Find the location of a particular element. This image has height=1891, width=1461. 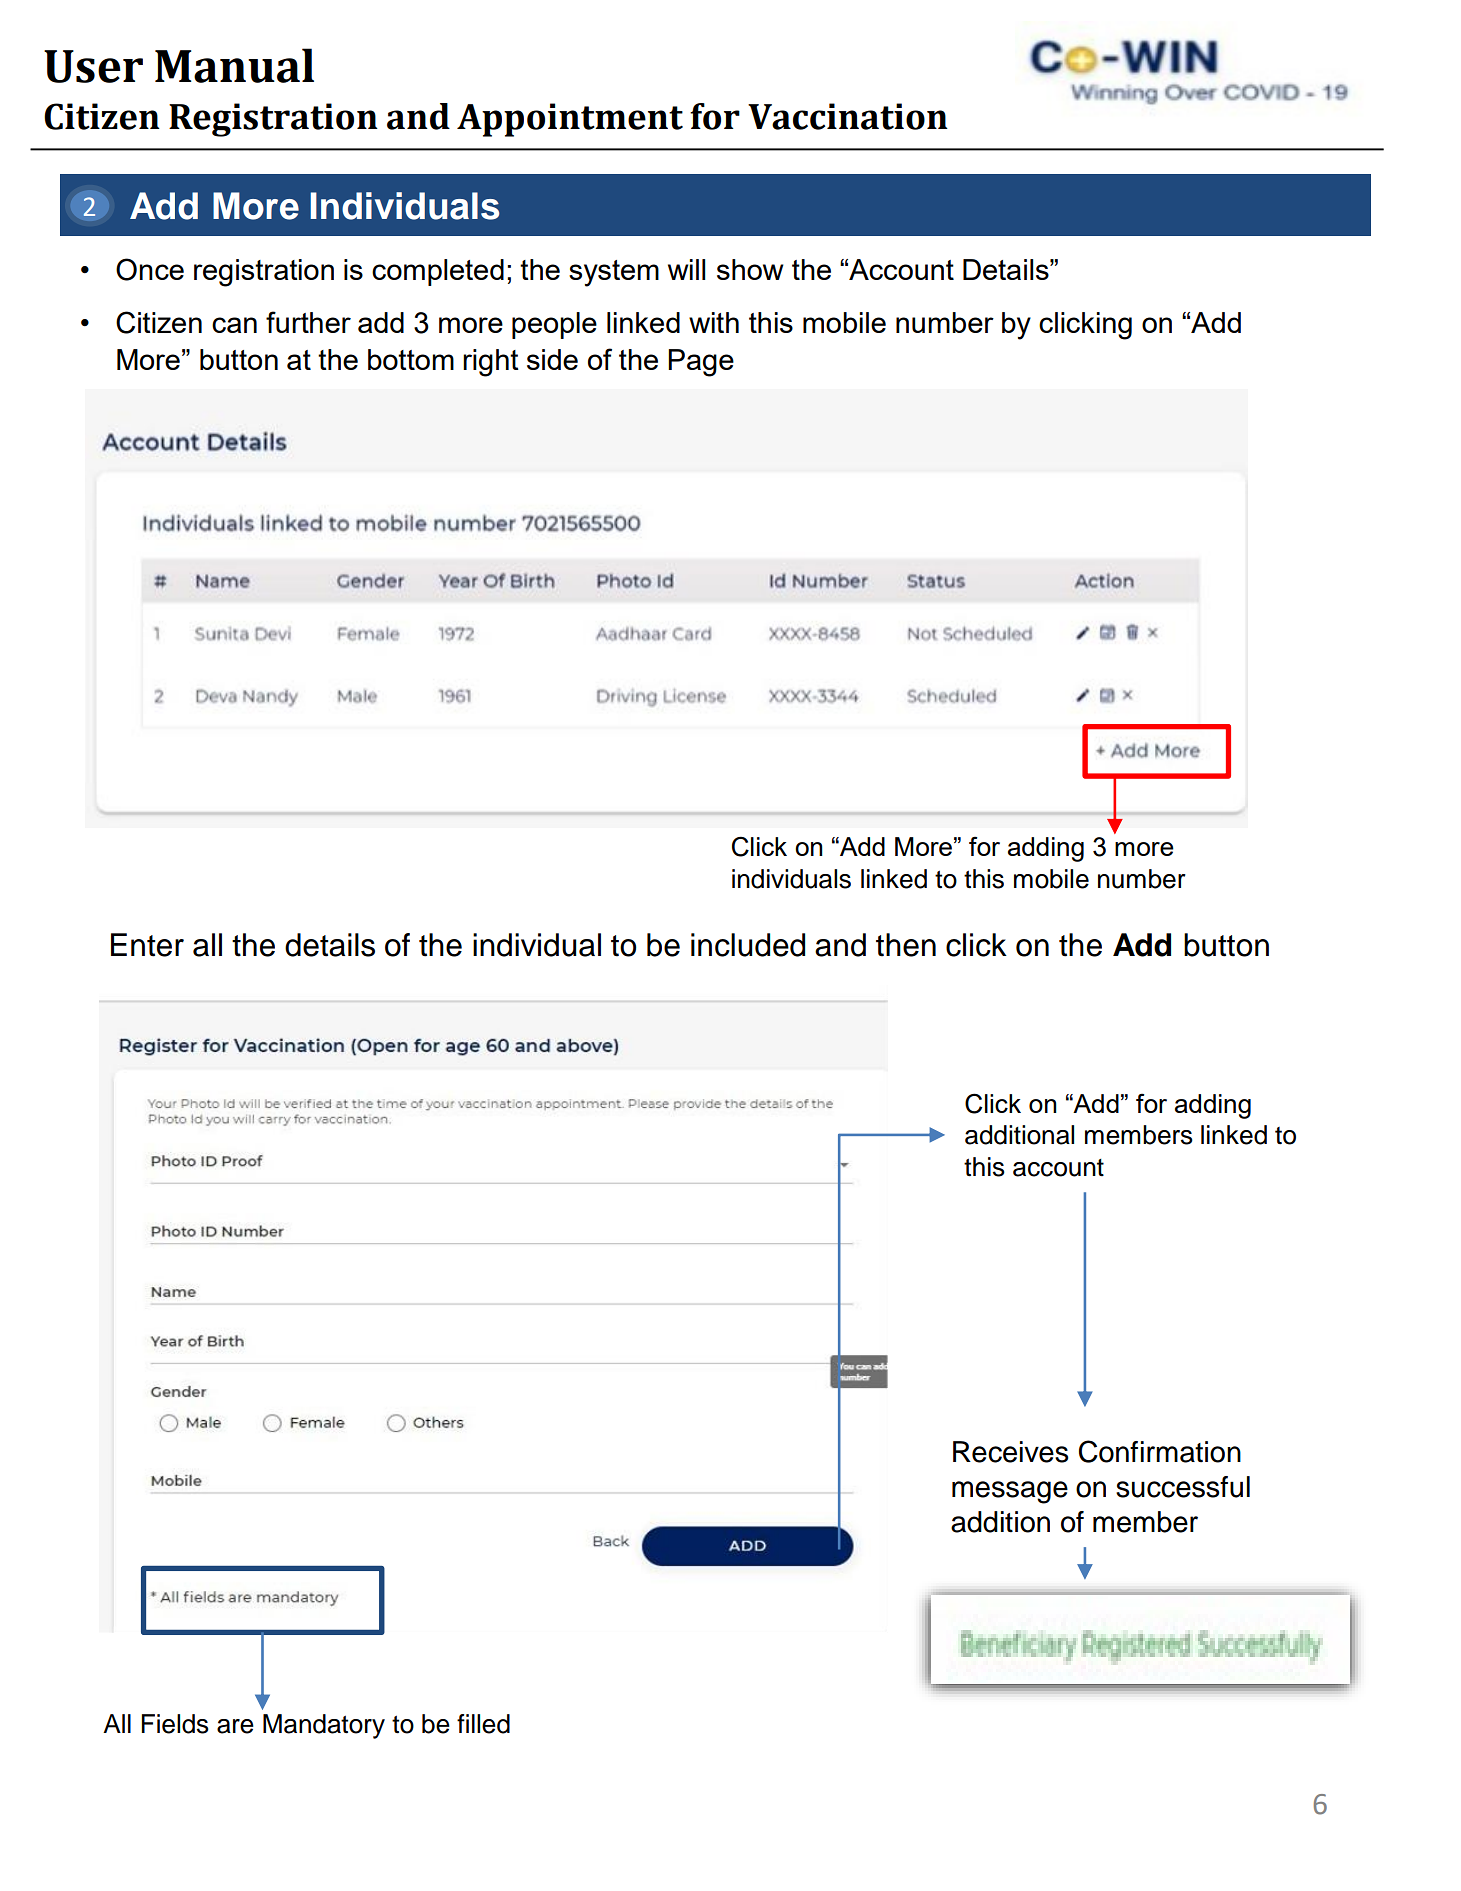

then is located at coordinates (906, 945).
